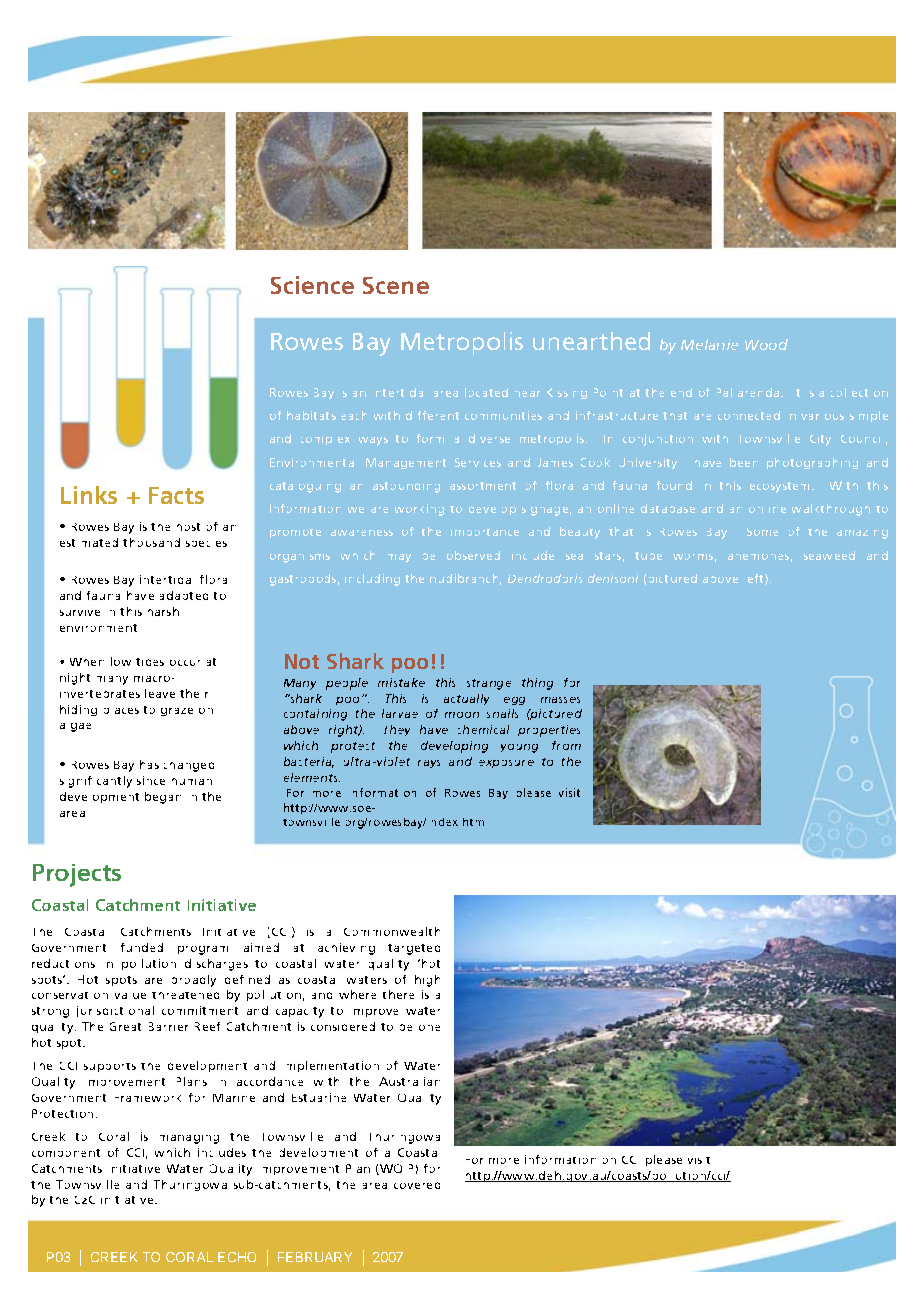 Image resolution: width=924 pixels, height=1308 pixels. I want to click on from, so click(566, 745).
